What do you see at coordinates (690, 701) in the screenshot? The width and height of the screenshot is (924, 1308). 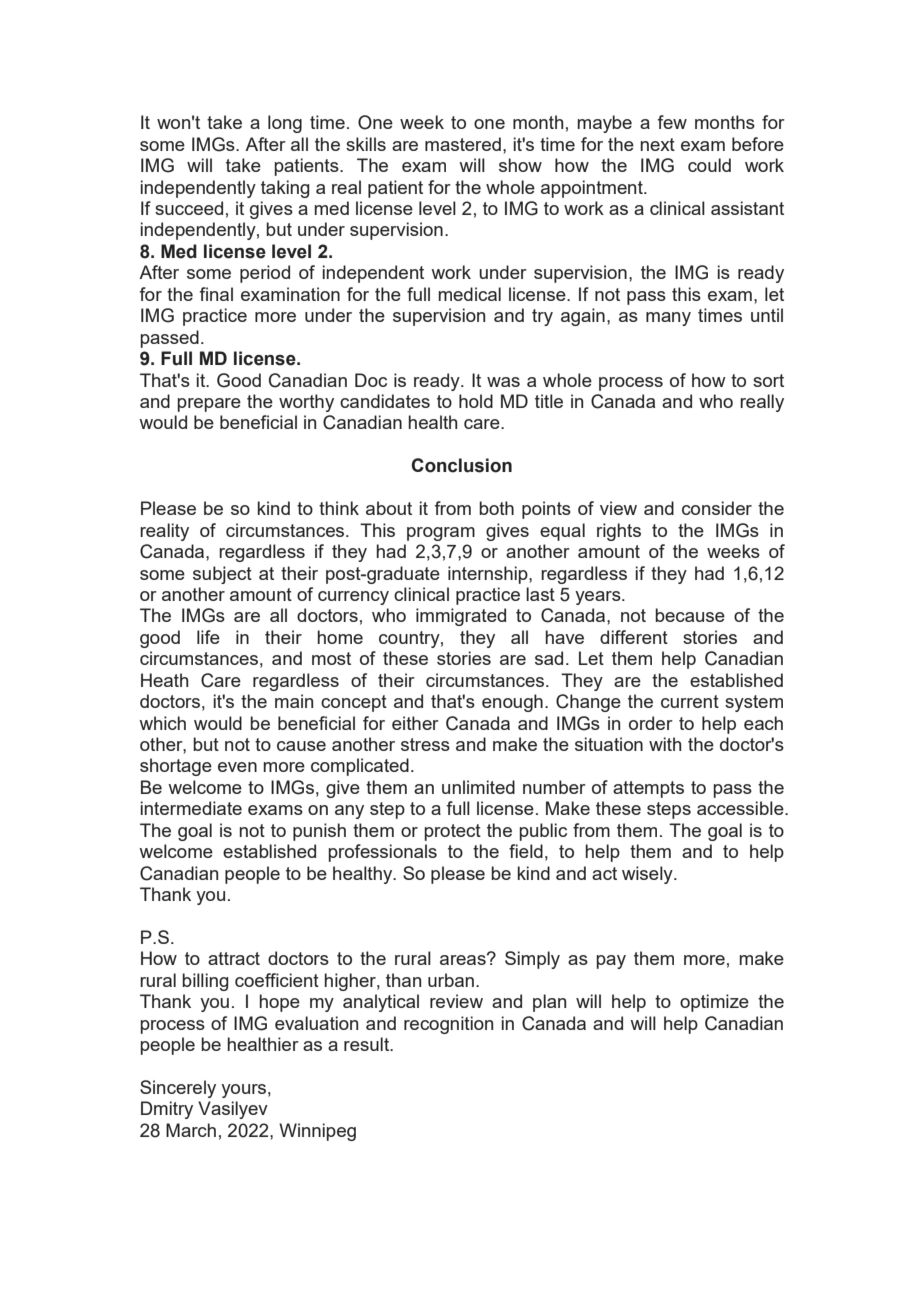 I see `current` at bounding box center [690, 701].
